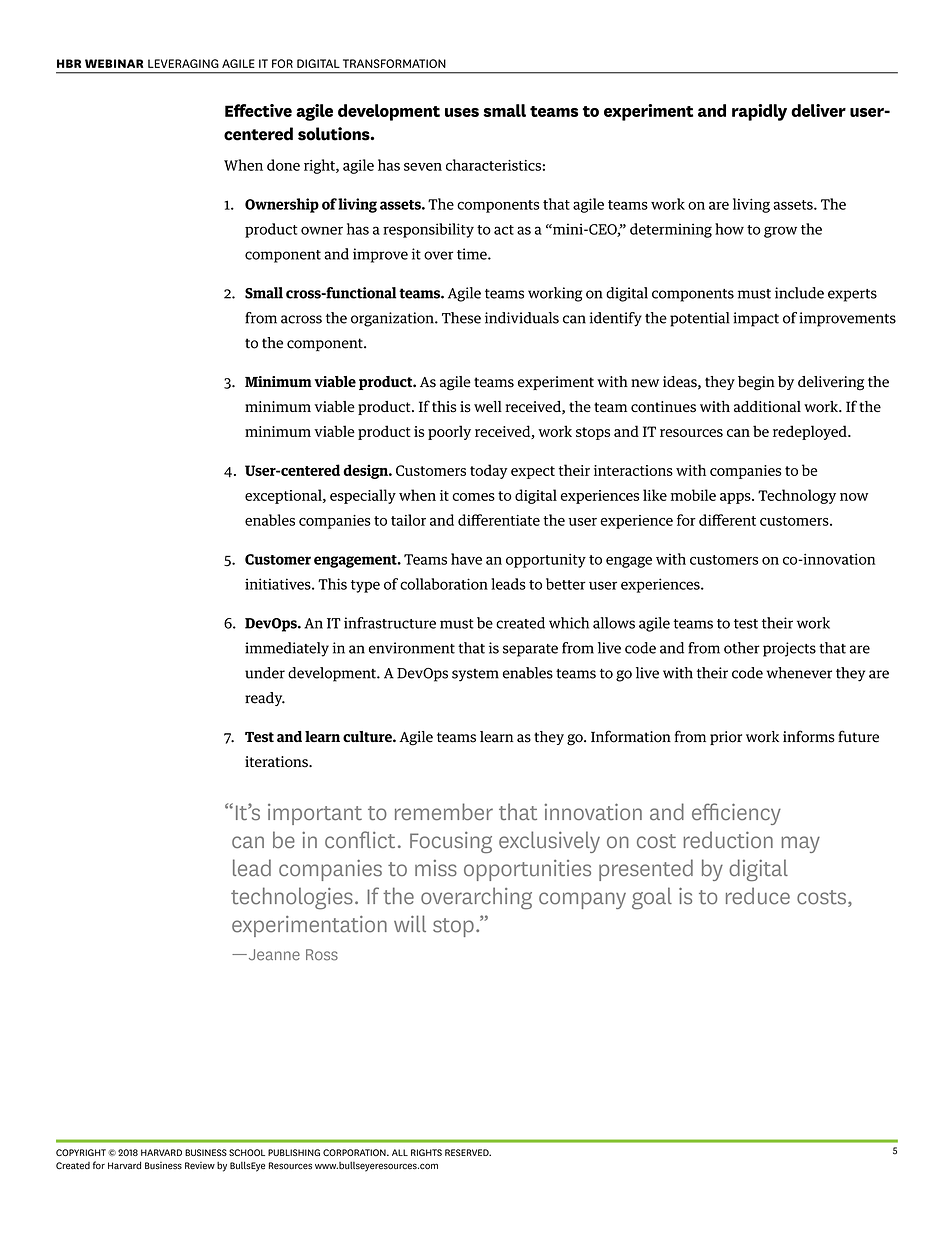 This screenshot has width=952, height=1233. I want to click on rapidly, so click(759, 112).
